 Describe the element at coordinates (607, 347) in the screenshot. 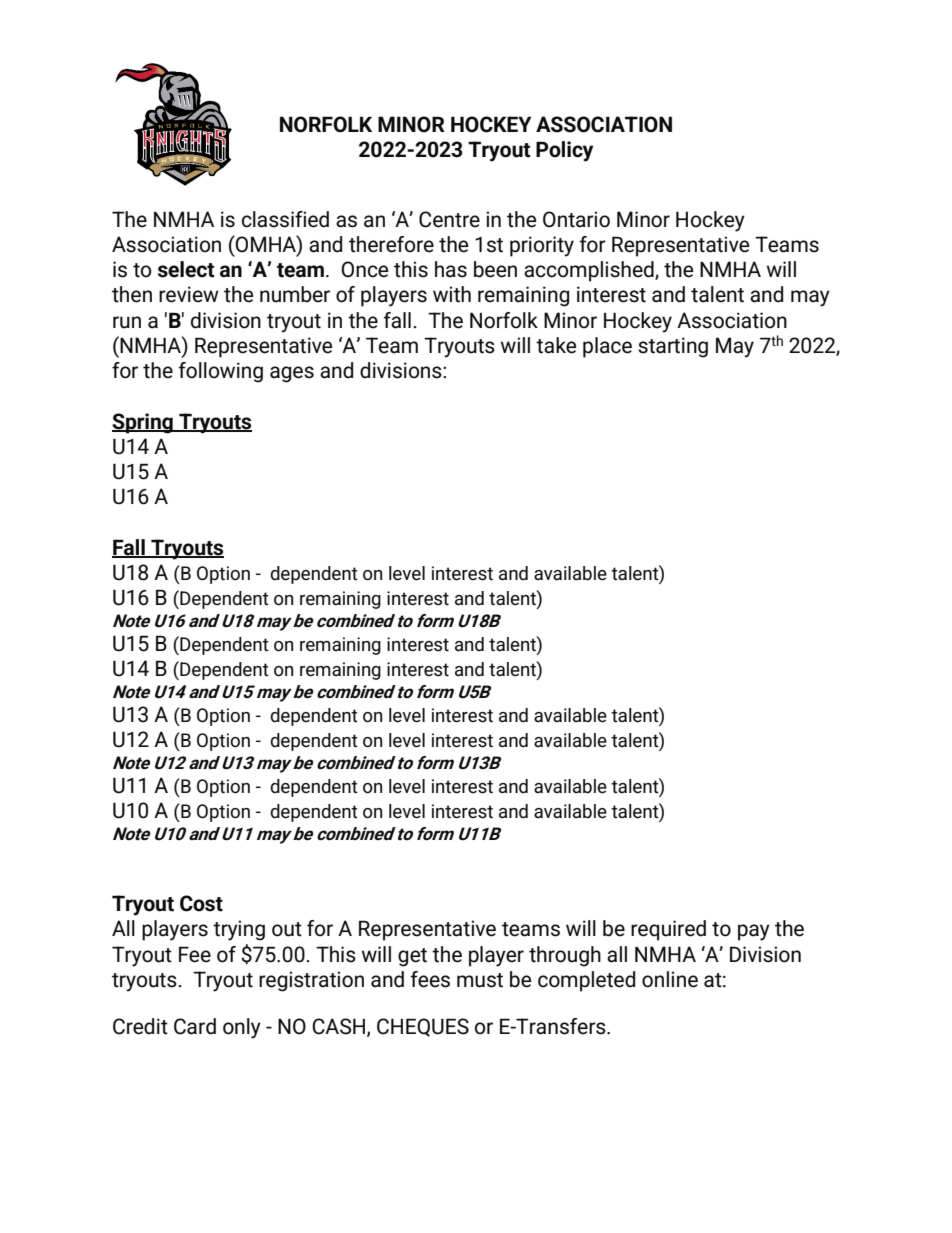

I see `place` at that location.
